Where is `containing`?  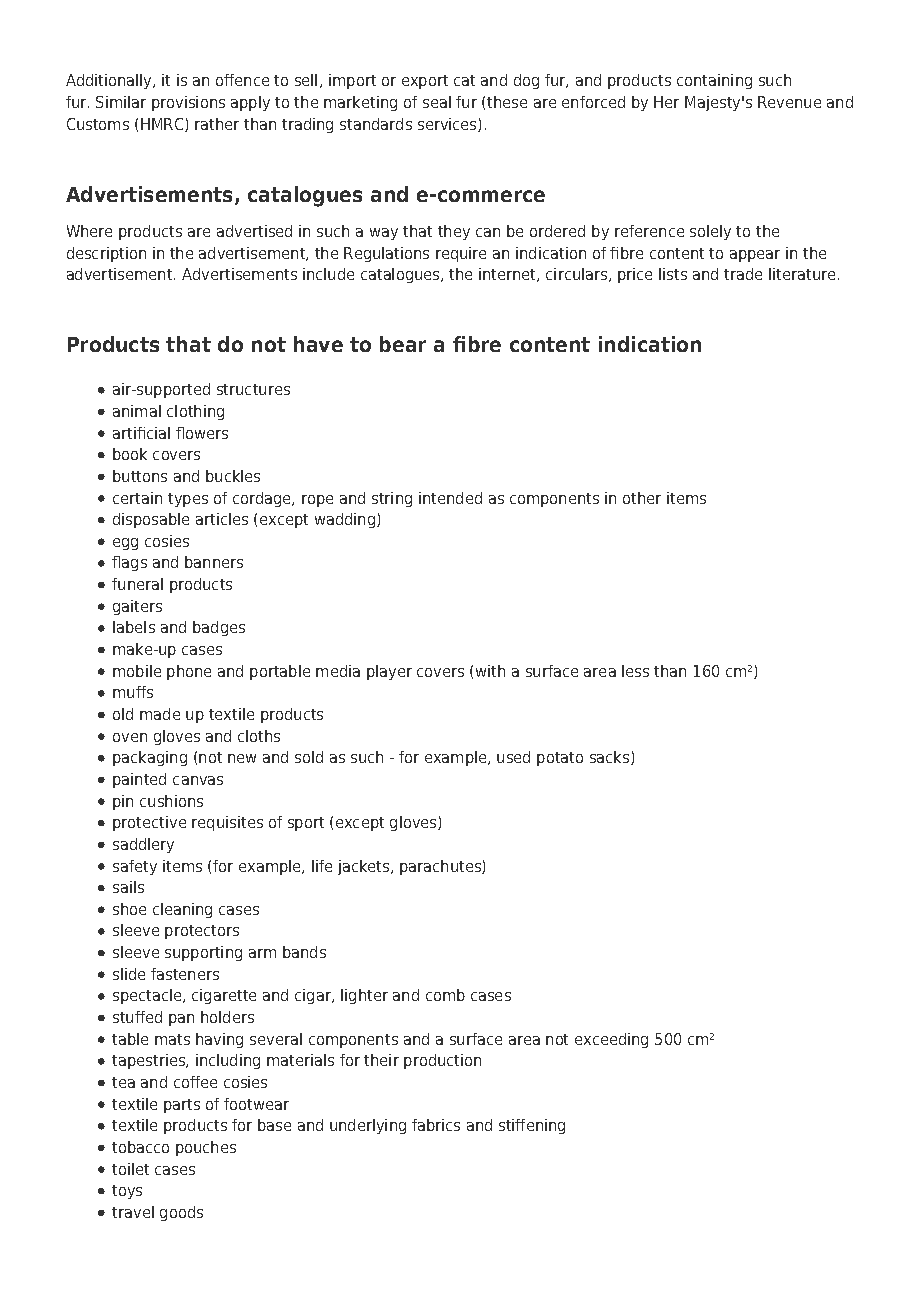
containing is located at coordinates (714, 81).
